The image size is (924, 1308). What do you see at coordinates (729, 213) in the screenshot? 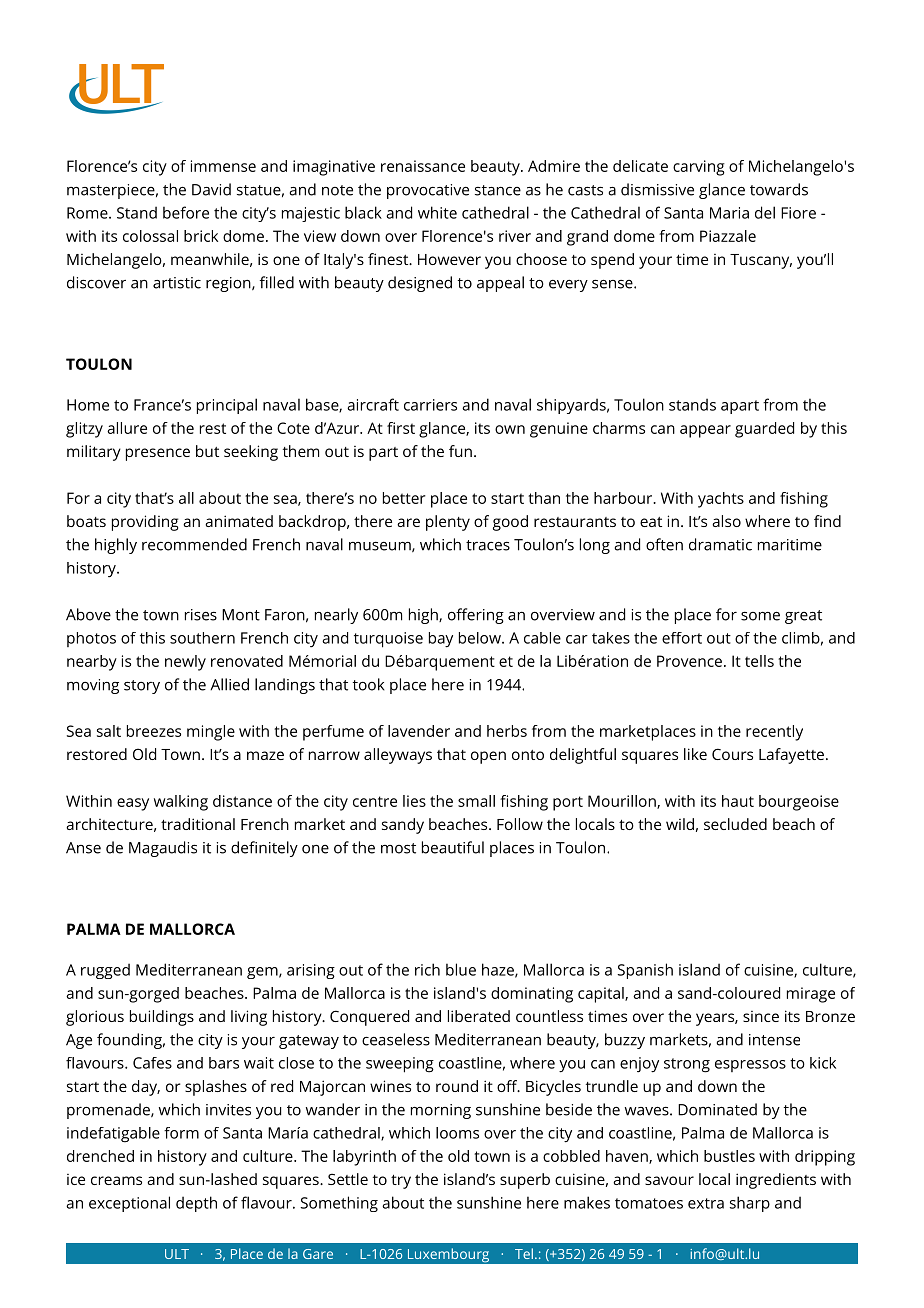
I see `Maria` at bounding box center [729, 213].
